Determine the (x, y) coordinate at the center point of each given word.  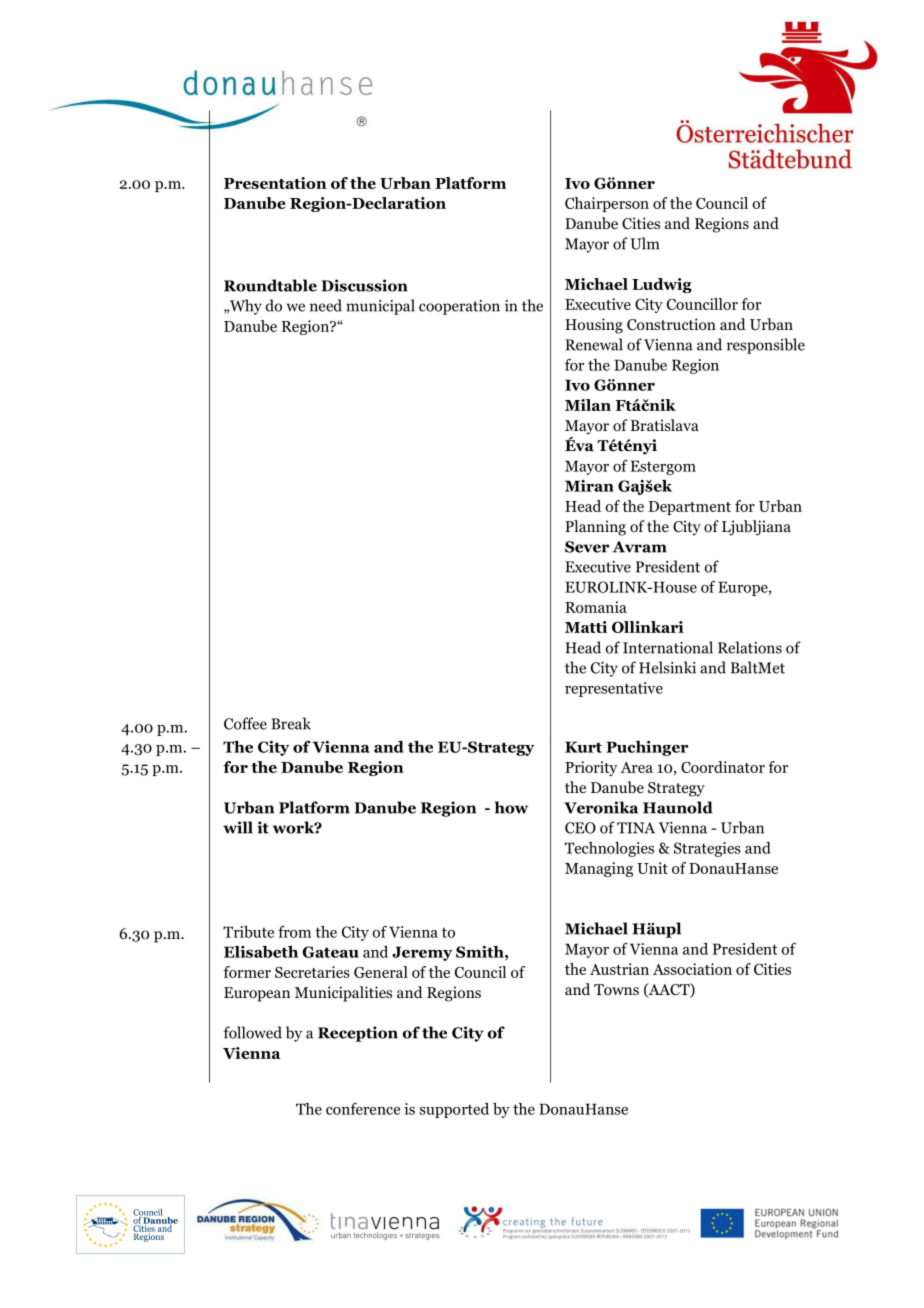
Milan (588, 405)
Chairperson (607, 204)
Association (692, 969)
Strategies (707, 849)
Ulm (644, 243)
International (668, 647)
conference (363, 1109)
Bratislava (665, 425)
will (238, 827)
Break (291, 723)
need (326, 305)
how (511, 807)
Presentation (275, 183)
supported (454, 1110)
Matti (586, 627)
